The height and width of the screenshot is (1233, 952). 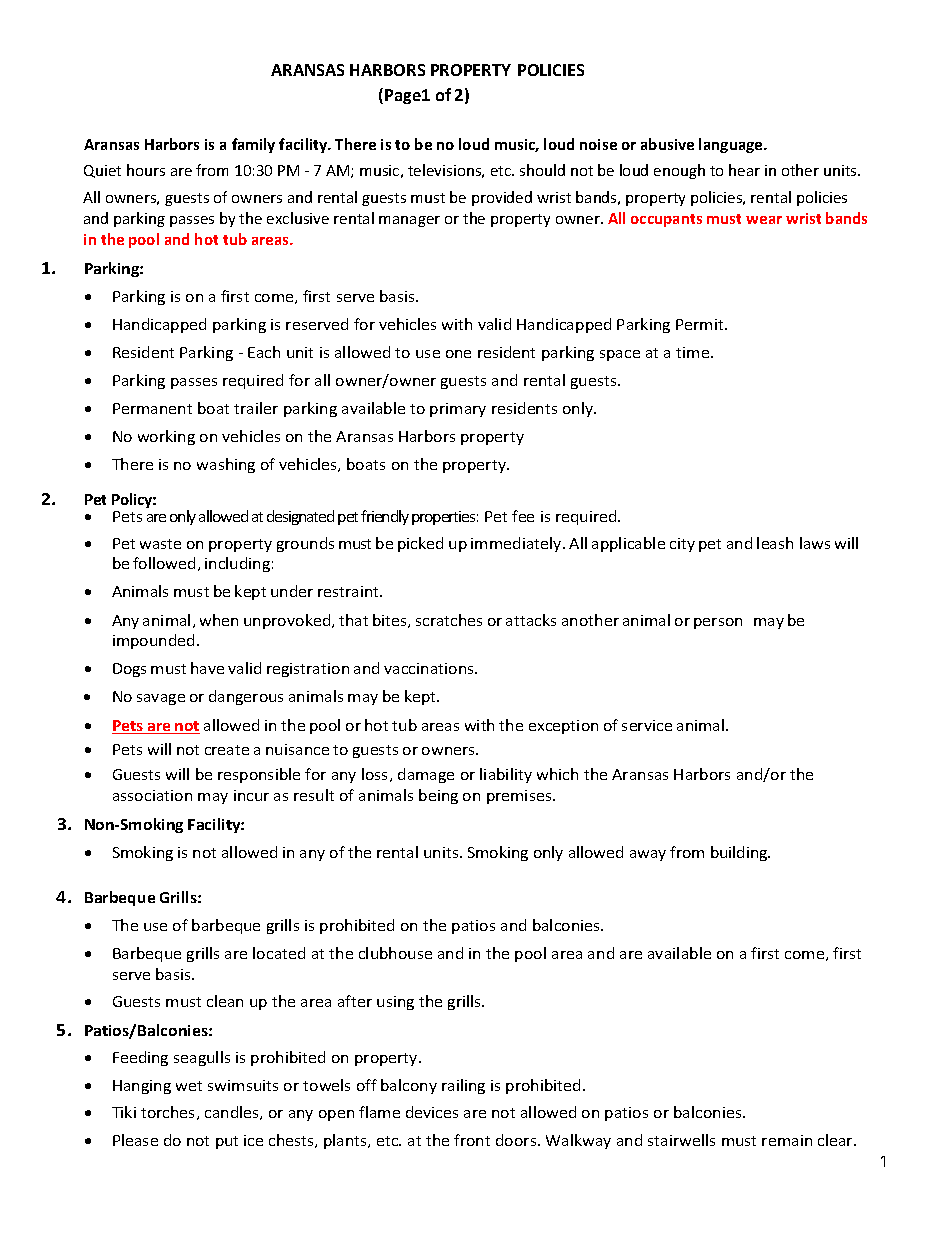 I want to click on person, so click(x=718, y=623).
